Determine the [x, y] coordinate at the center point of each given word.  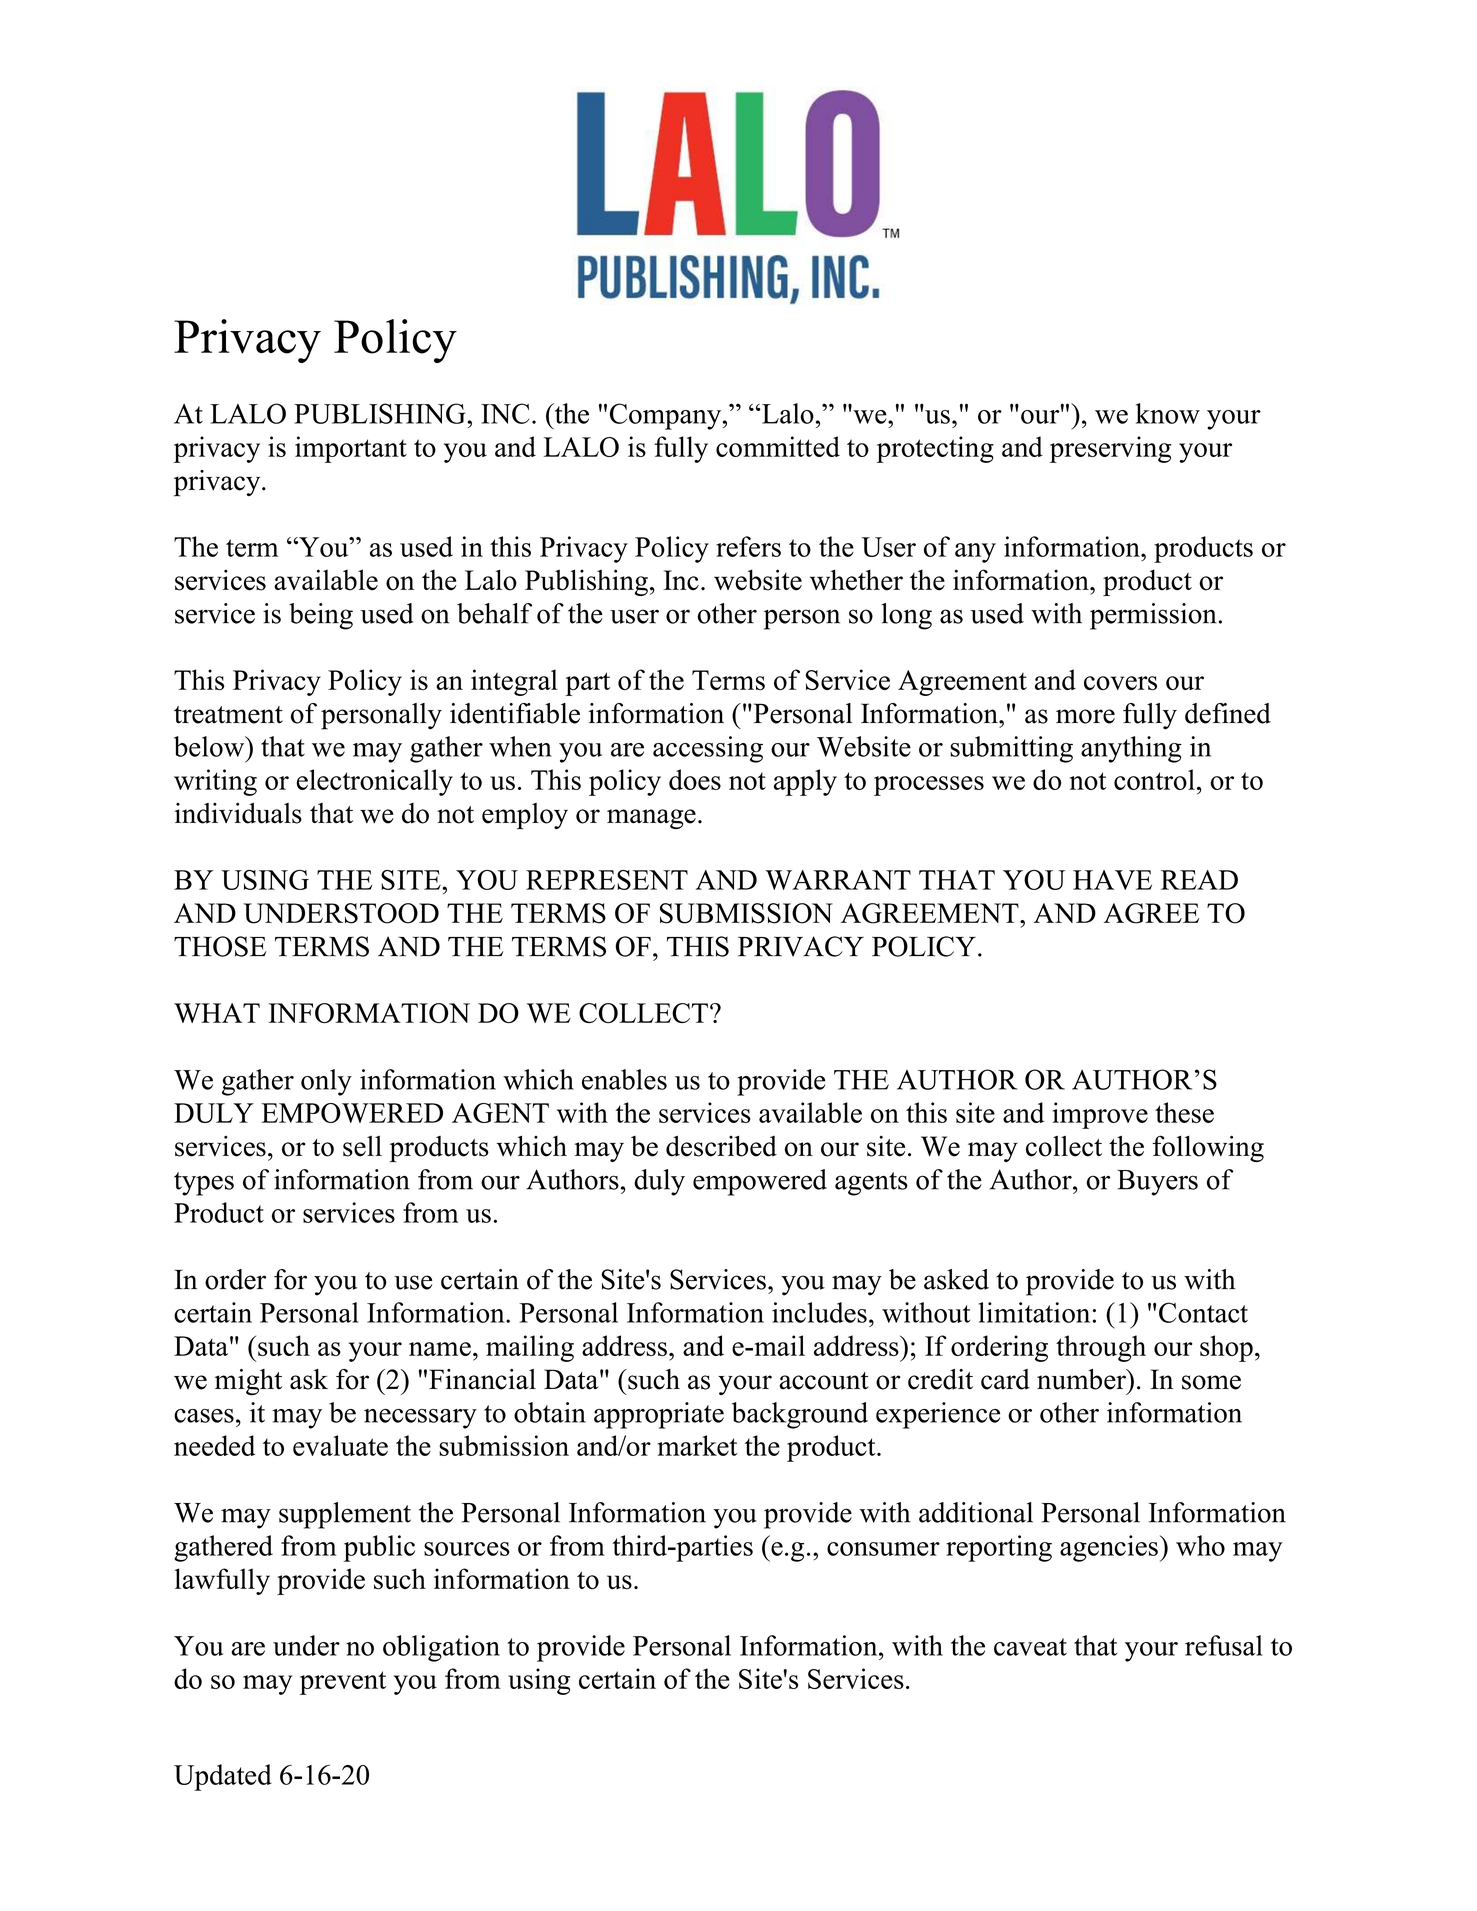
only [326, 1082]
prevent [343, 1683]
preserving [1110, 449]
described [721, 1146]
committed [778, 446]
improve [1100, 1115]
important [351, 449]
